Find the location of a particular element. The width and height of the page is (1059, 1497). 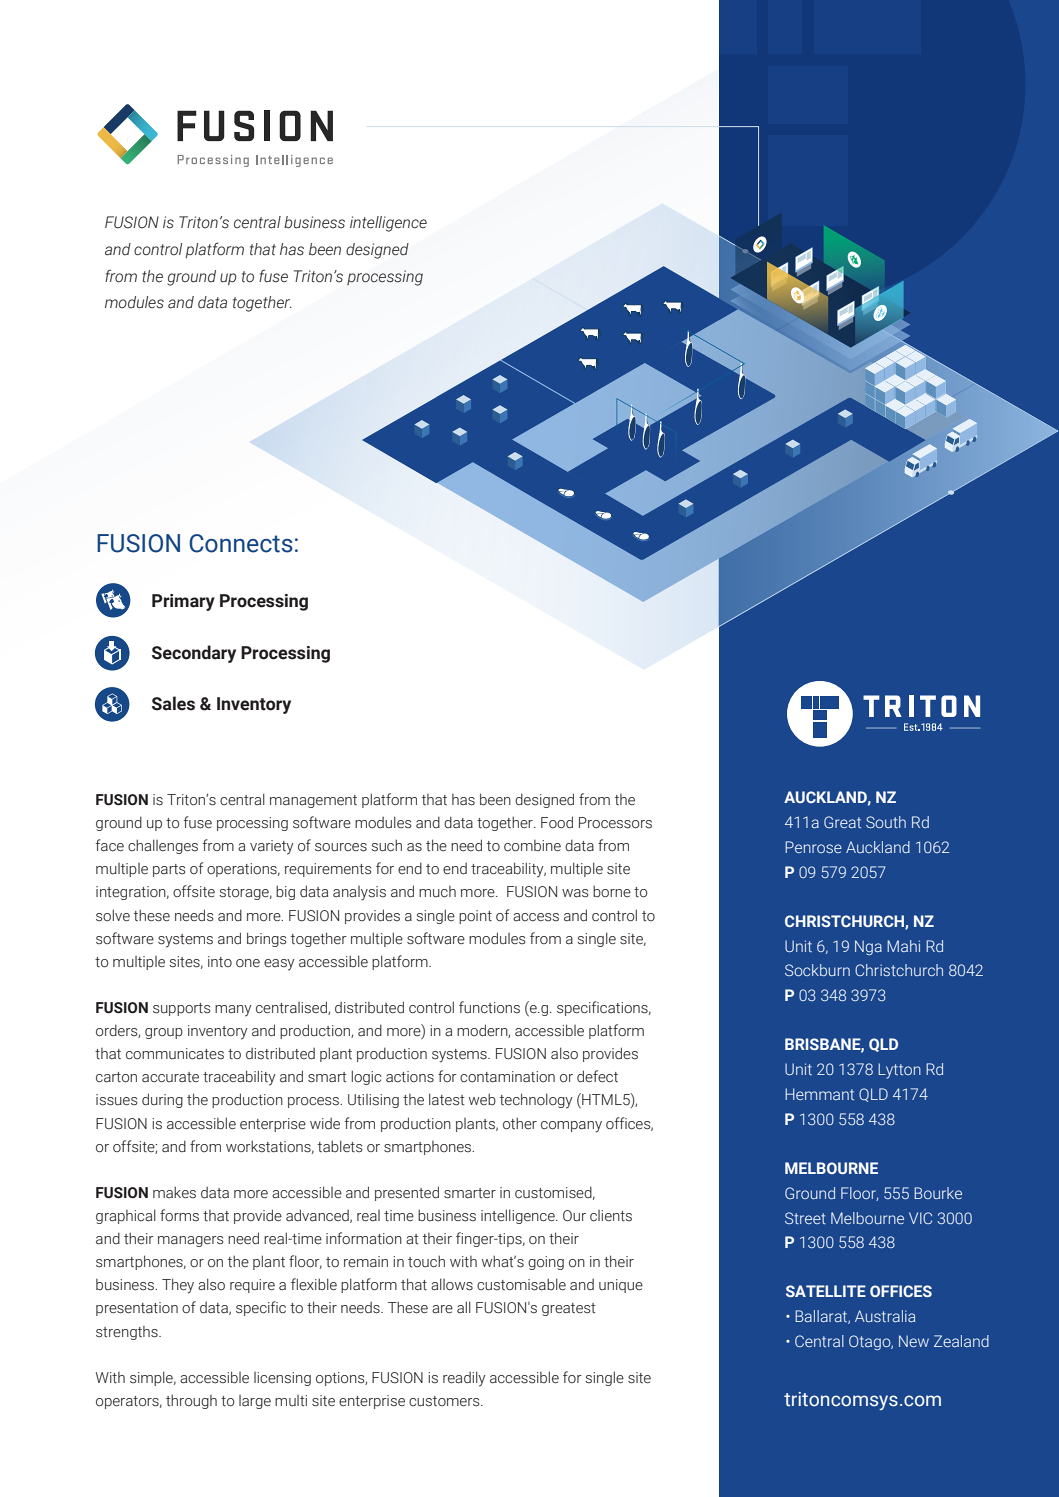

Primary is located at coordinates (183, 602).
